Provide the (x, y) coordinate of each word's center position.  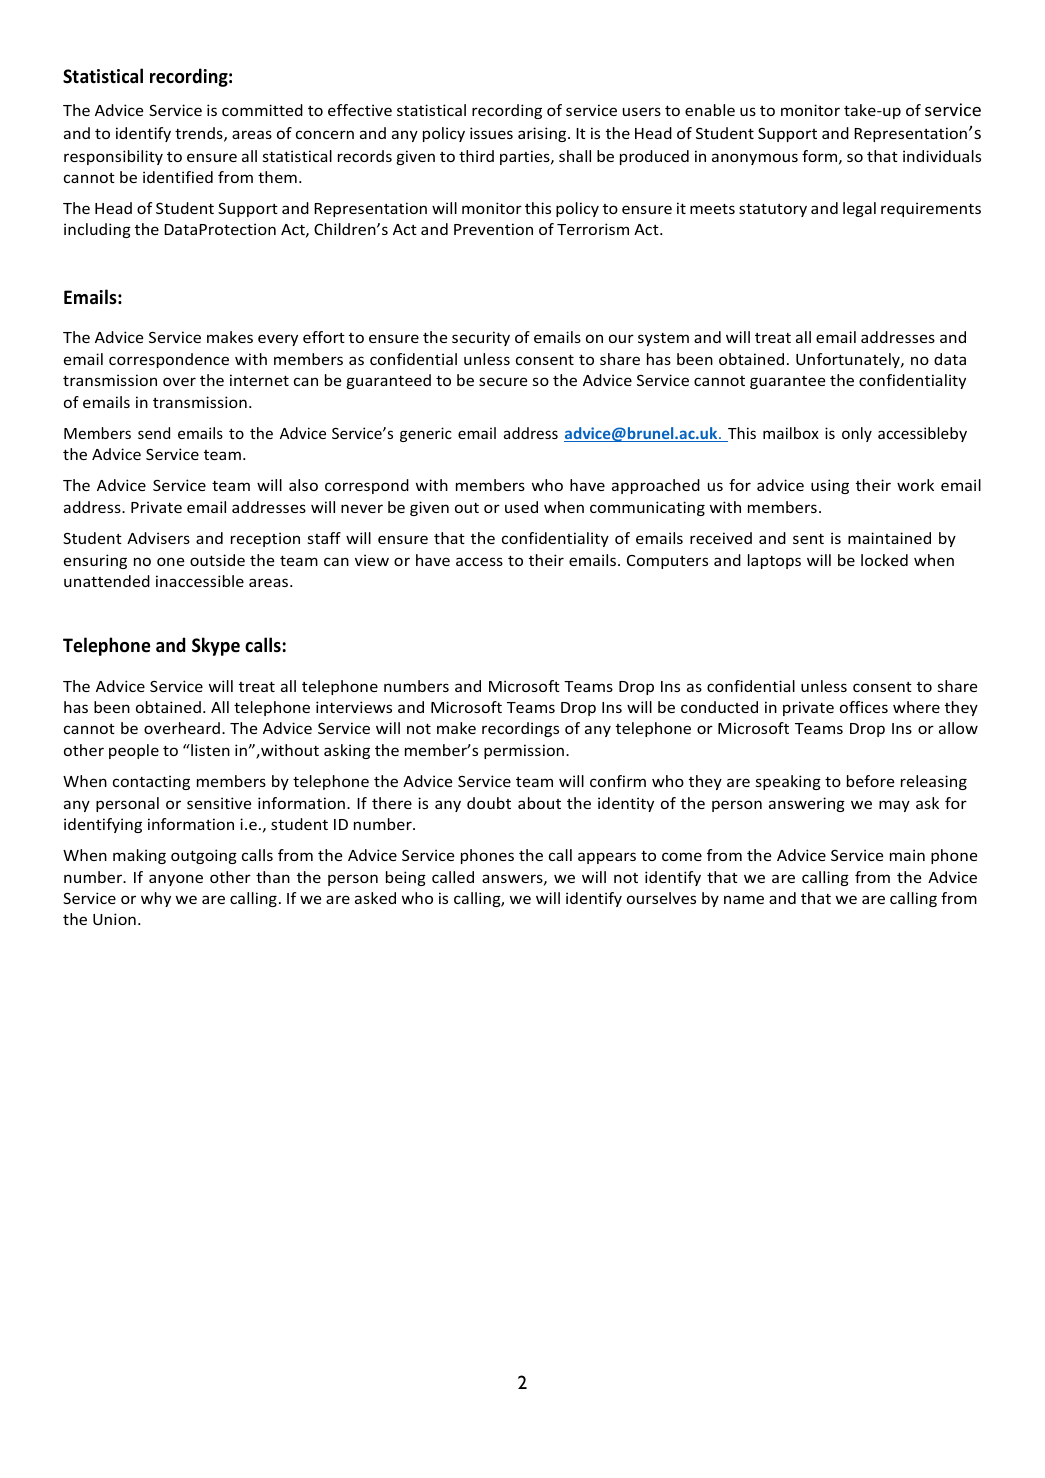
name (744, 899)
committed (262, 110)
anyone (176, 880)
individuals (942, 156)
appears (607, 858)
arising (543, 134)
